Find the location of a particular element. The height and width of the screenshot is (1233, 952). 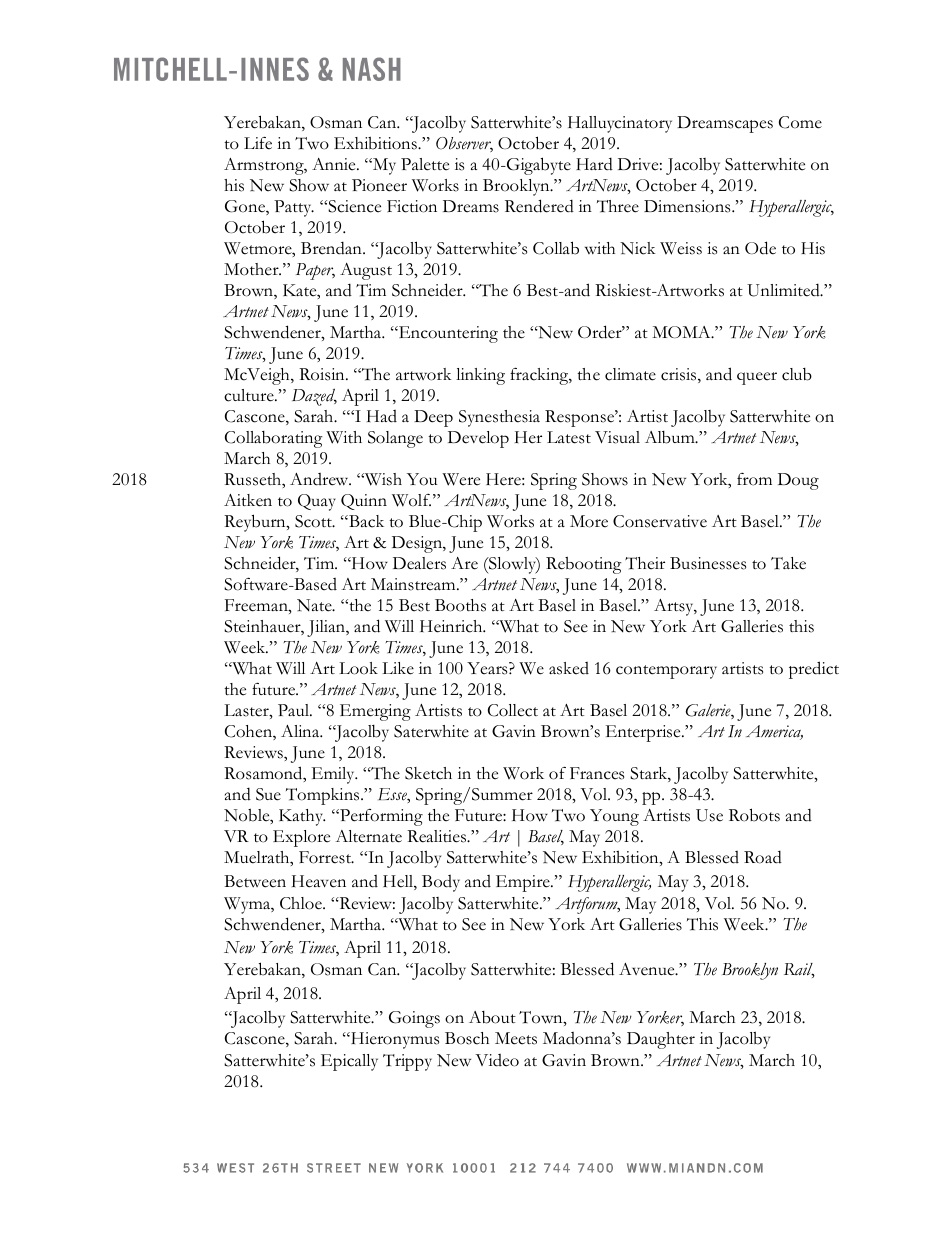

Mainstream is located at coordinates (414, 584).
